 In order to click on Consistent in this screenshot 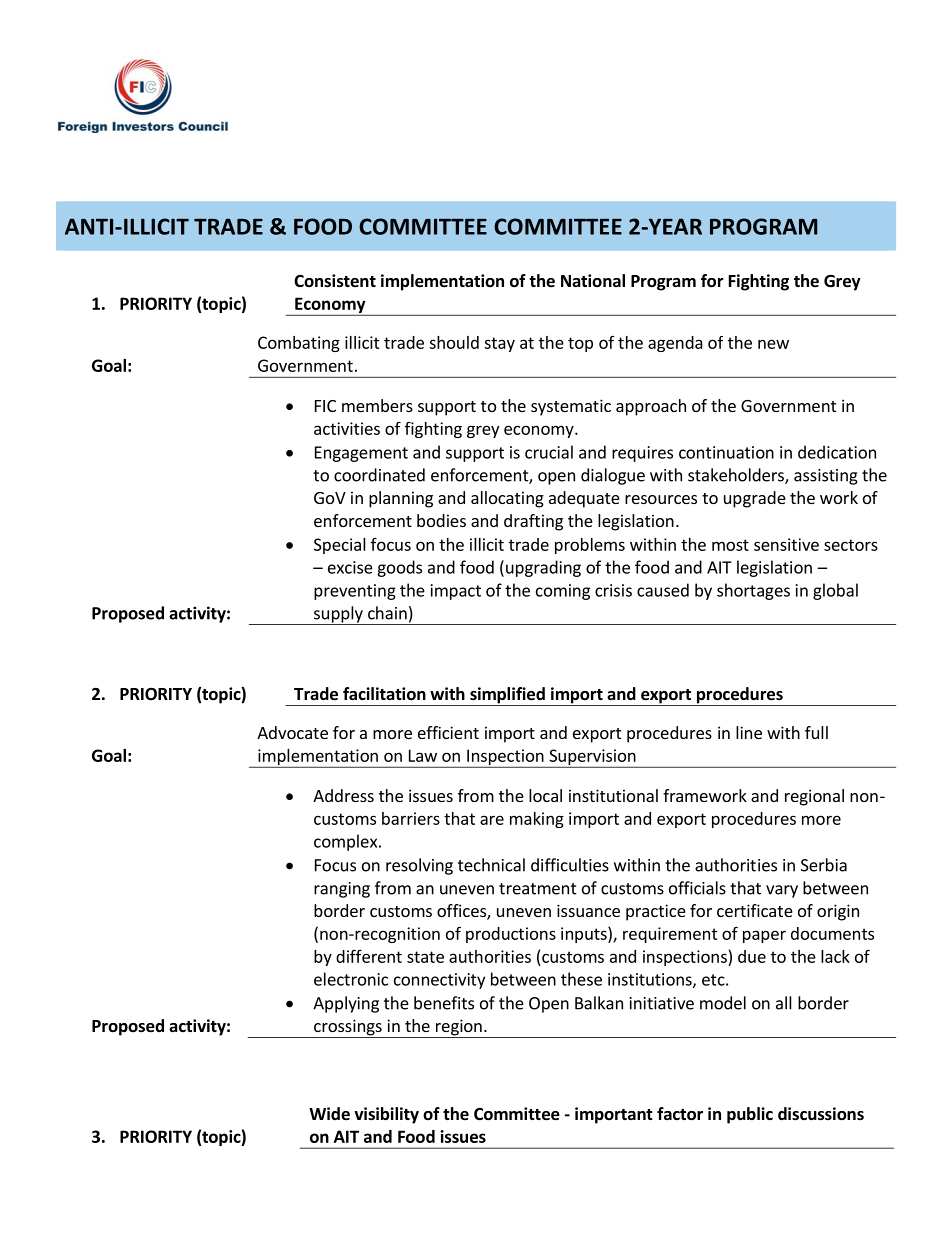, I will do `click(335, 281)`.
